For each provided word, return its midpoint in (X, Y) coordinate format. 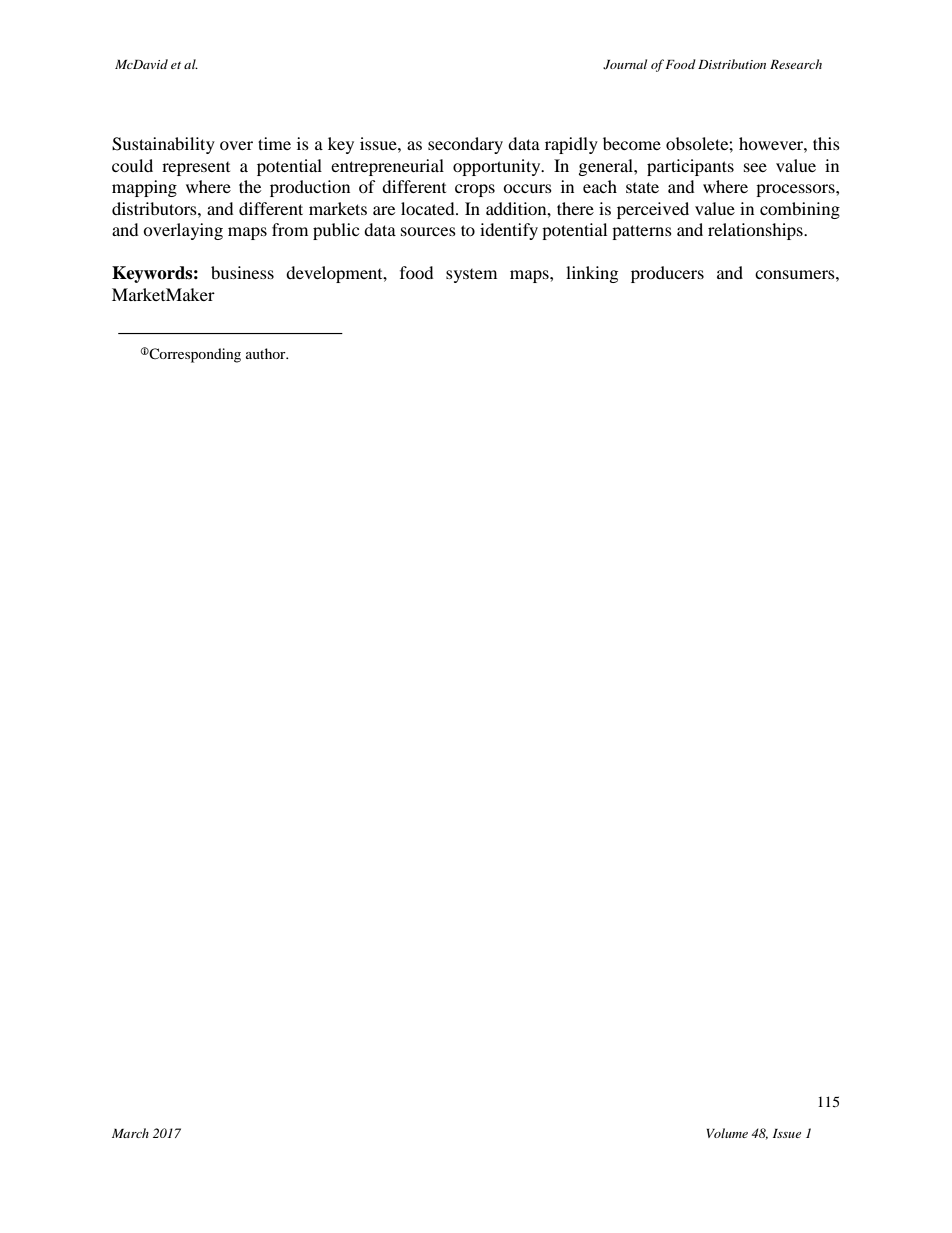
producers (667, 274)
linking (592, 274)
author (267, 353)
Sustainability (163, 145)
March (130, 1133)
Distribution (732, 64)
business (242, 272)
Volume (727, 1133)
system (471, 276)
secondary (465, 145)
